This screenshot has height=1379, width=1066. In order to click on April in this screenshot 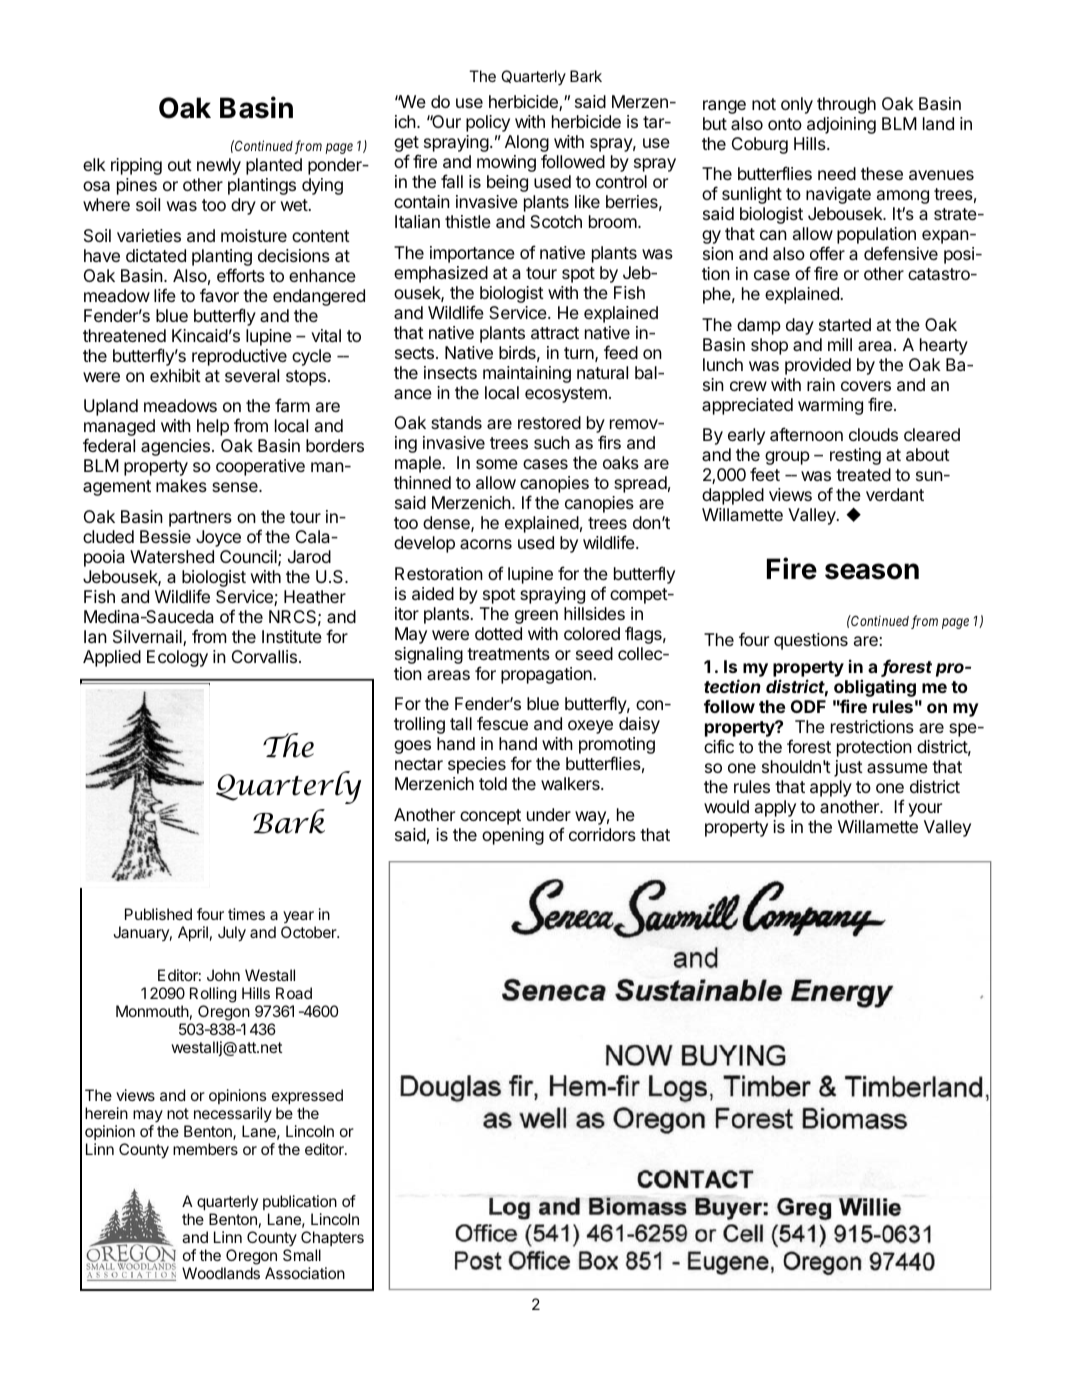, I will do `click(193, 934)`.
